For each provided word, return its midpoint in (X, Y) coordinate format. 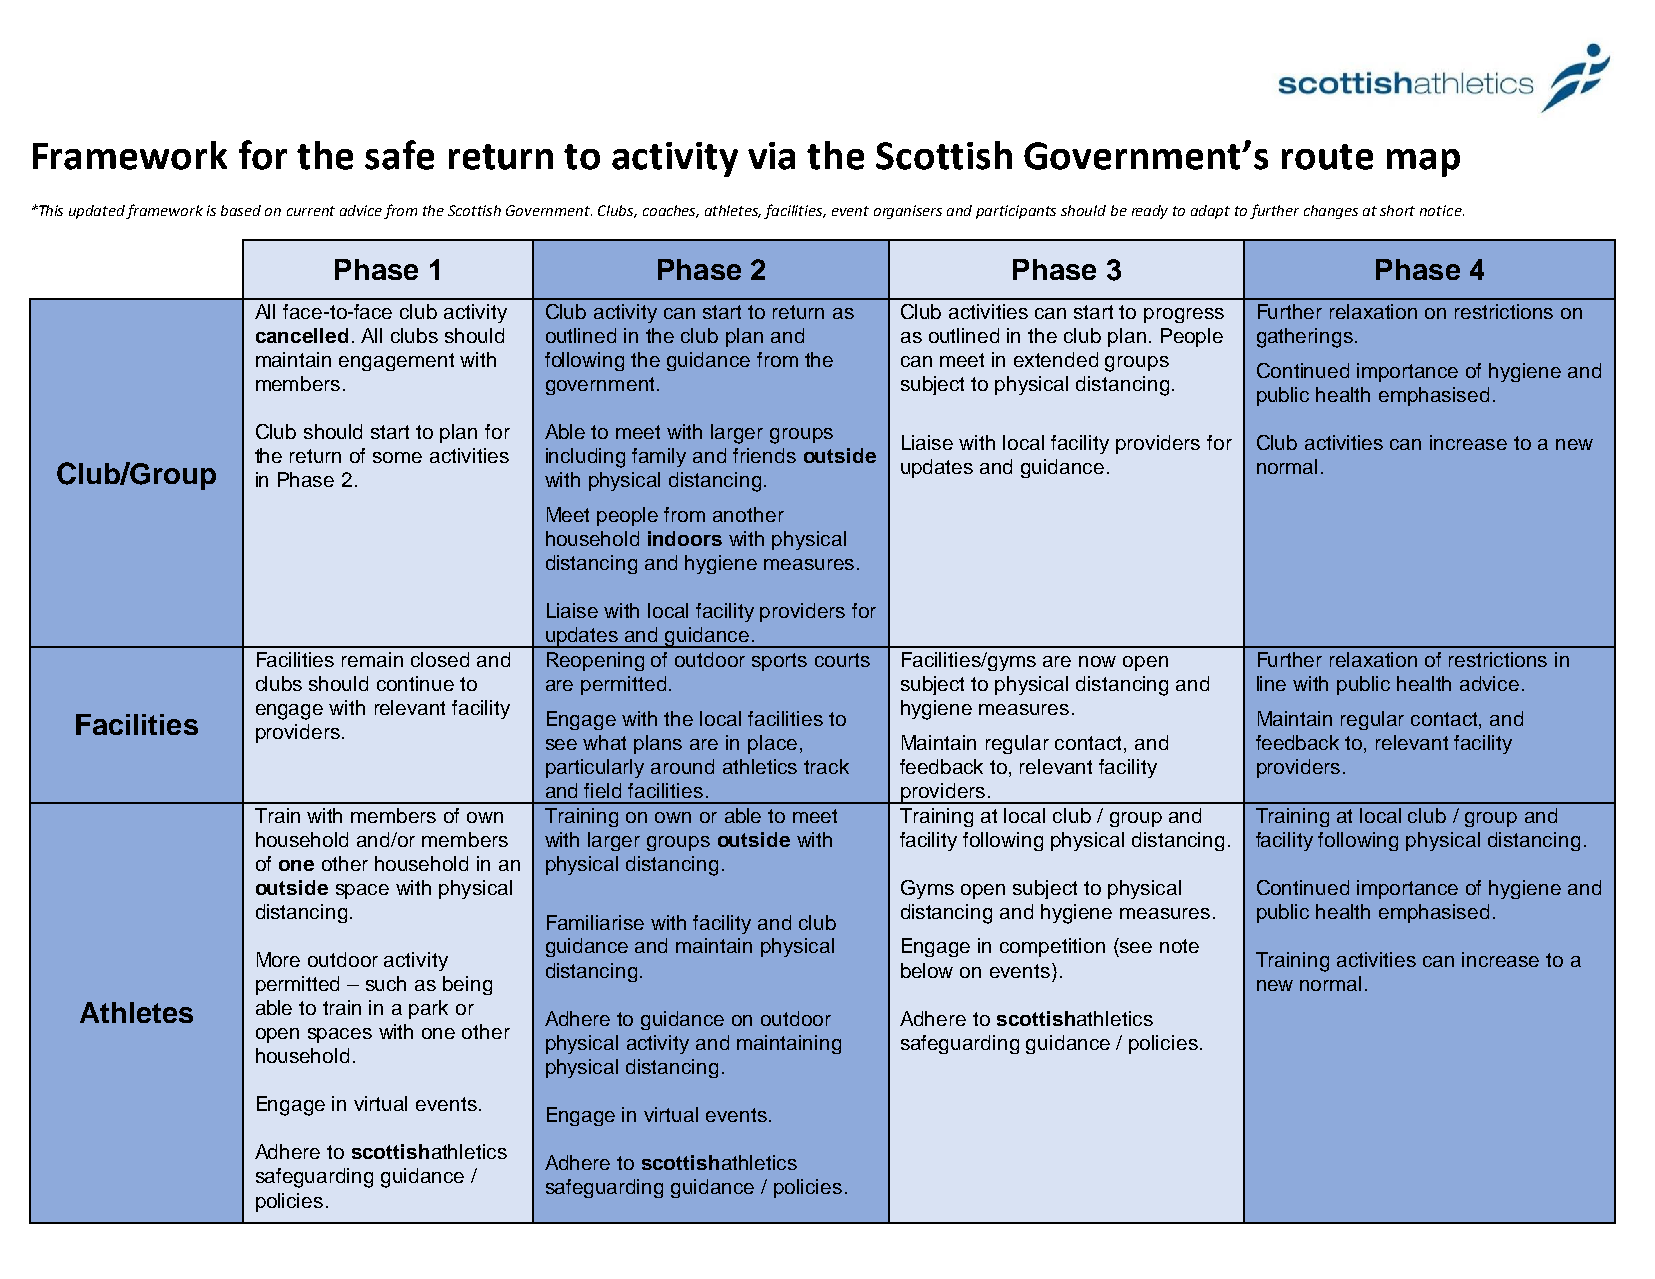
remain (372, 659)
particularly (595, 768)
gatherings (1305, 338)
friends (764, 455)
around (682, 766)
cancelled (302, 335)
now (1097, 661)
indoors (685, 538)
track (826, 766)
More (278, 959)
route (1327, 157)
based (241, 210)
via (771, 156)
